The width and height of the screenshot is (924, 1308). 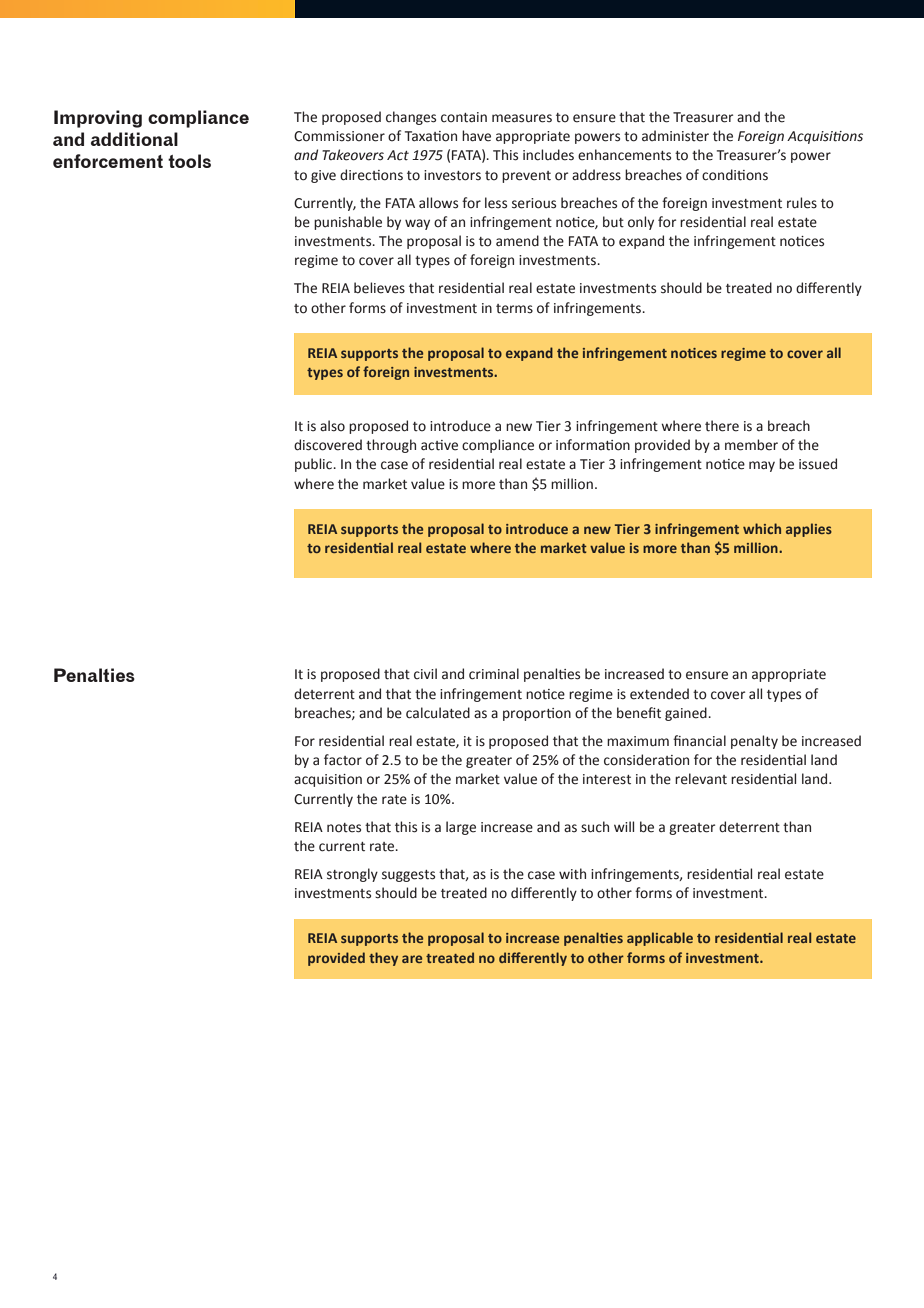 What do you see at coordinates (762, 528) in the screenshot?
I see `which` at bounding box center [762, 528].
